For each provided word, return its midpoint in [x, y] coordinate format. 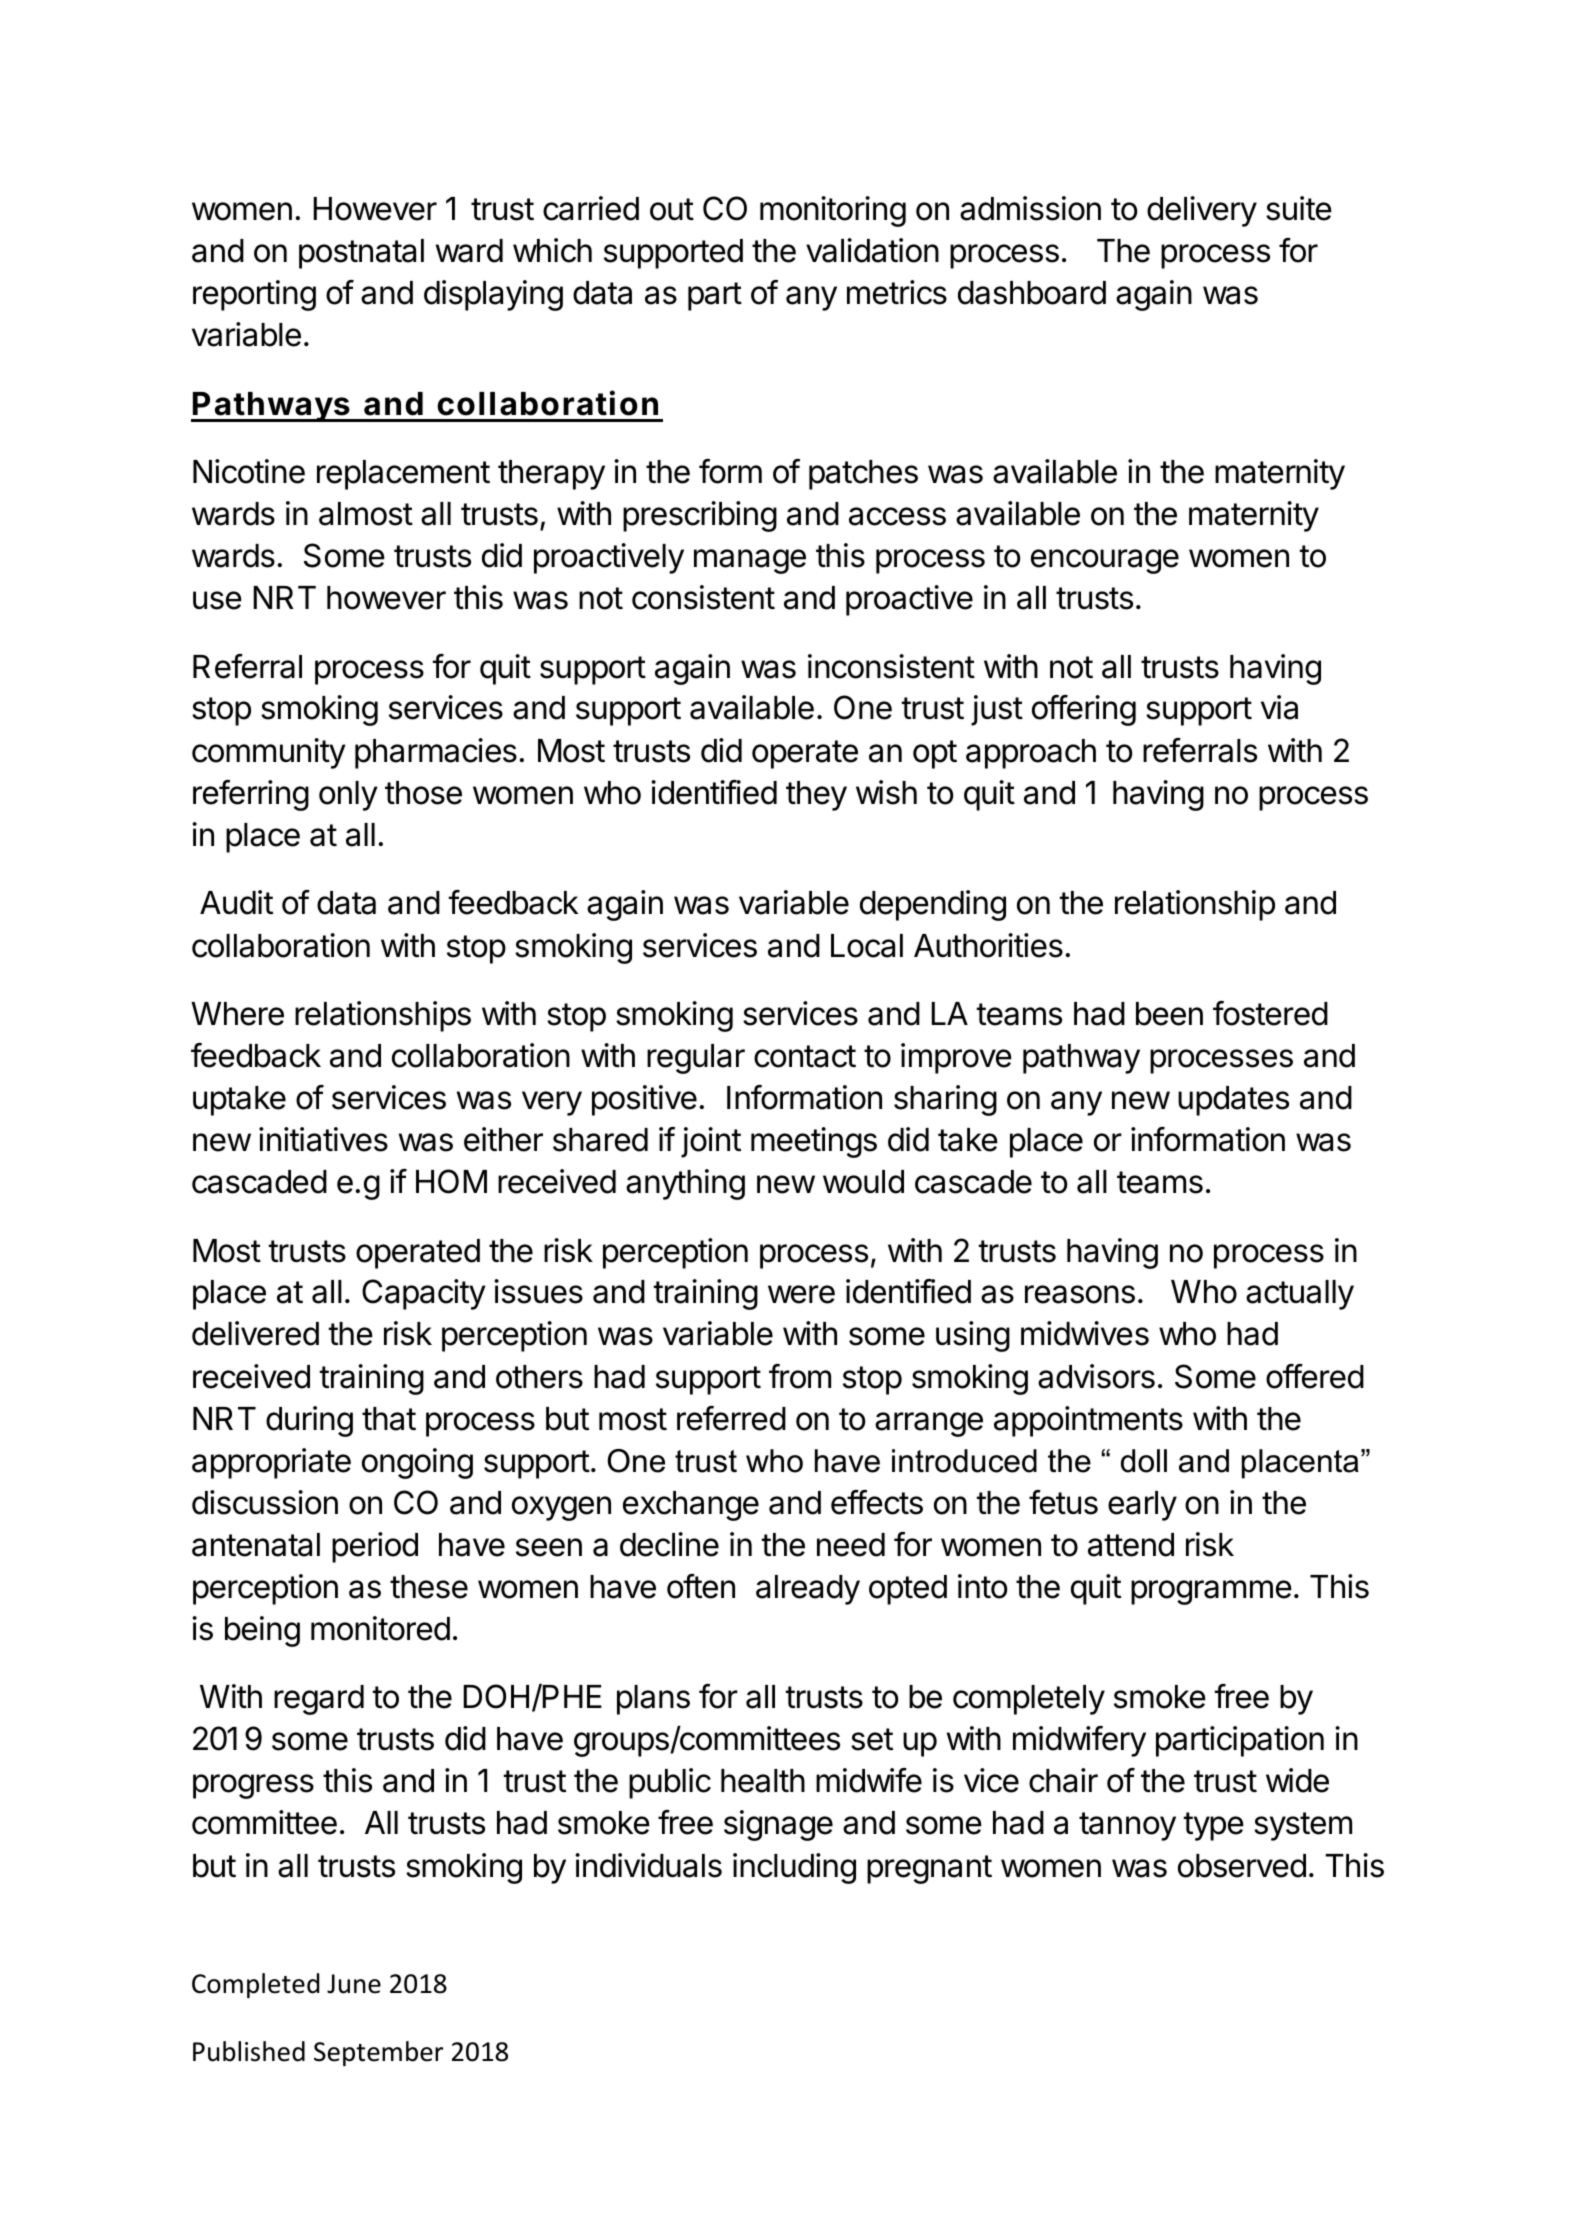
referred [731, 1418]
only [348, 796]
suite [1299, 208]
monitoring [833, 211]
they [816, 796]
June [354, 1984]
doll [1144, 1461]
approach [1031, 754]
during [309, 1421]
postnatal [361, 254]
